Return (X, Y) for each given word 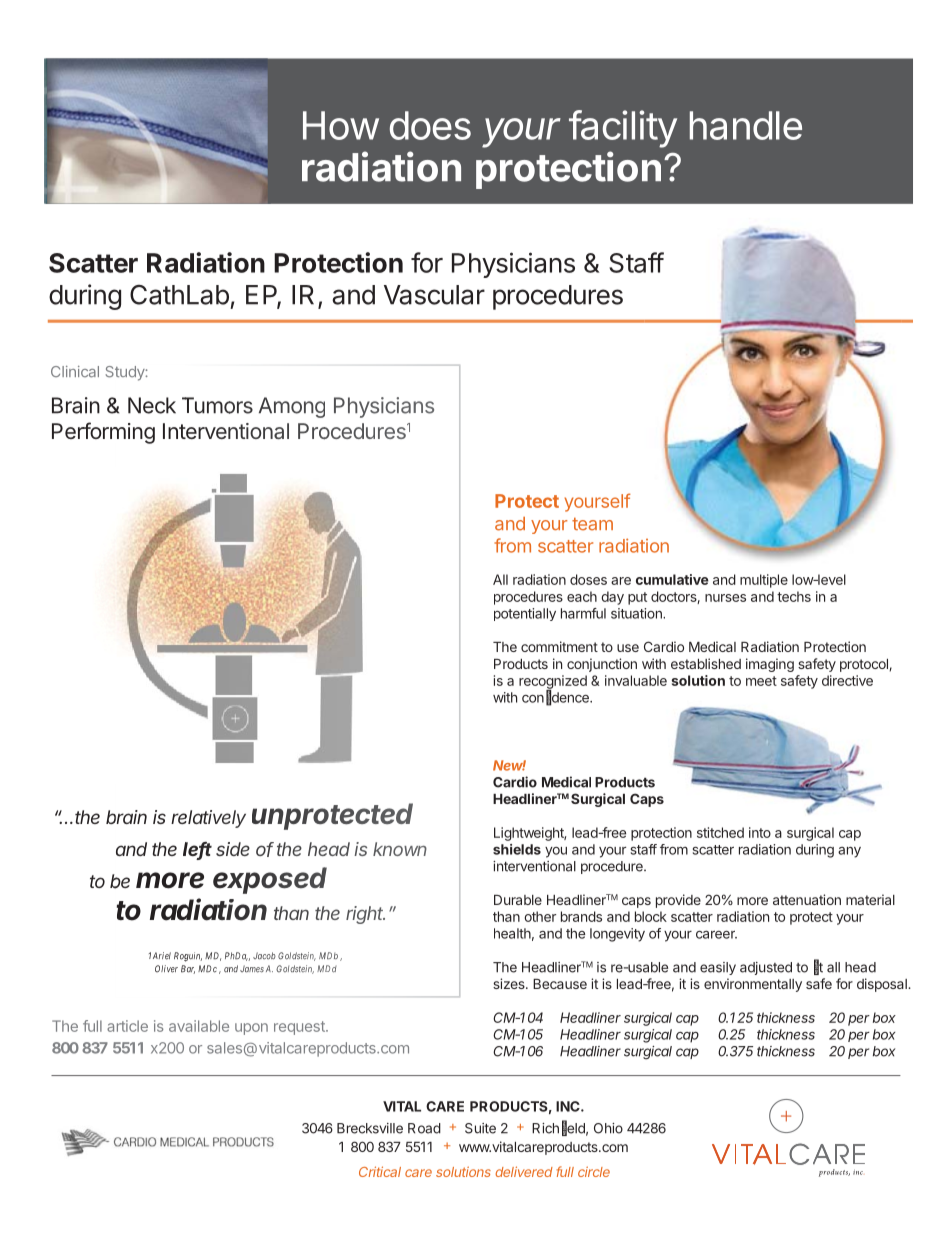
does (430, 125)
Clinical (75, 372)
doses (588, 579)
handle (746, 125)
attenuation (807, 899)
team (592, 524)
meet (761, 681)
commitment (559, 646)
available (199, 1026)
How (341, 125)
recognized (553, 683)
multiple (764, 581)
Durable (518, 900)
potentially (525, 614)
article (127, 1026)
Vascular (434, 295)
